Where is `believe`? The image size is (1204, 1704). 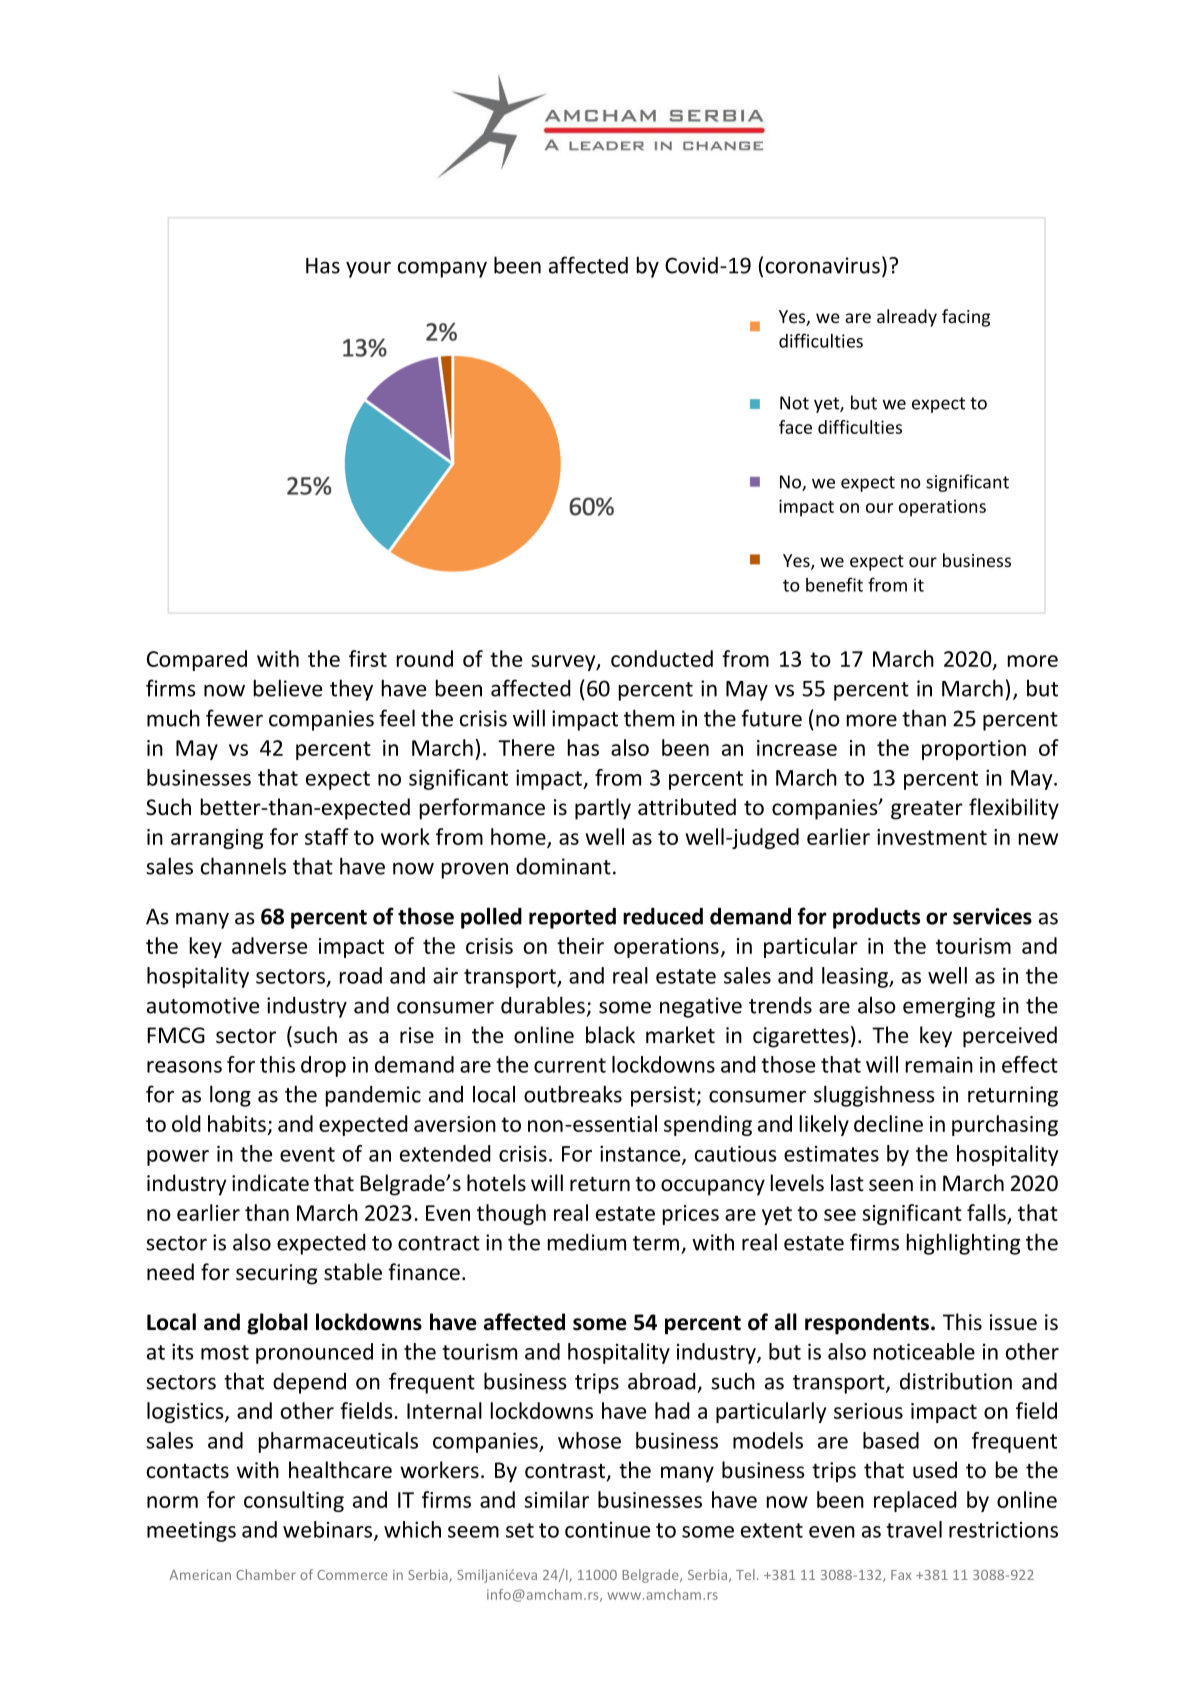
believe is located at coordinates (288, 688).
